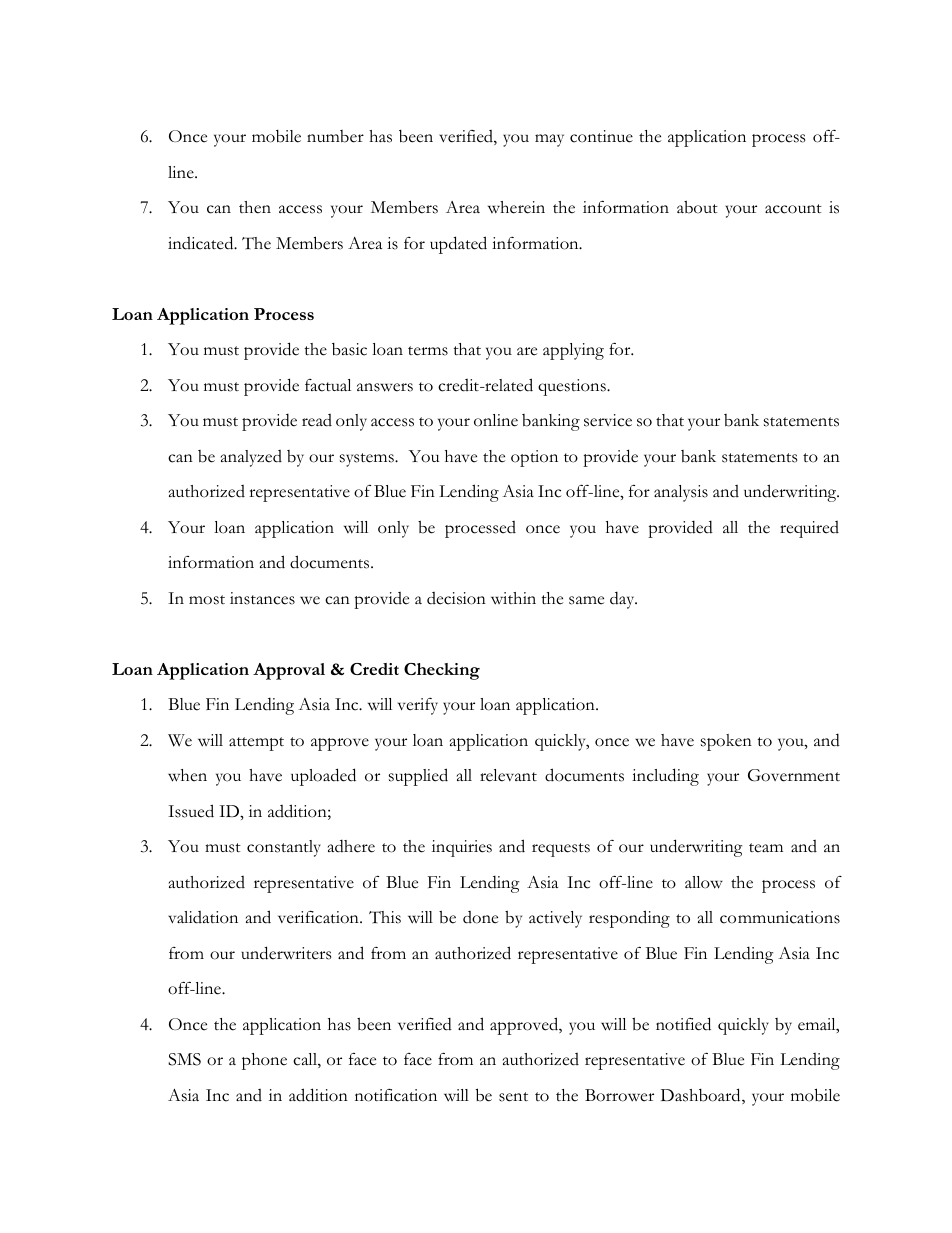 Image resolution: width=952 pixels, height=1233 pixels. What do you see at coordinates (256, 744) in the screenshot?
I see `attempt` at bounding box center [256, 744].
